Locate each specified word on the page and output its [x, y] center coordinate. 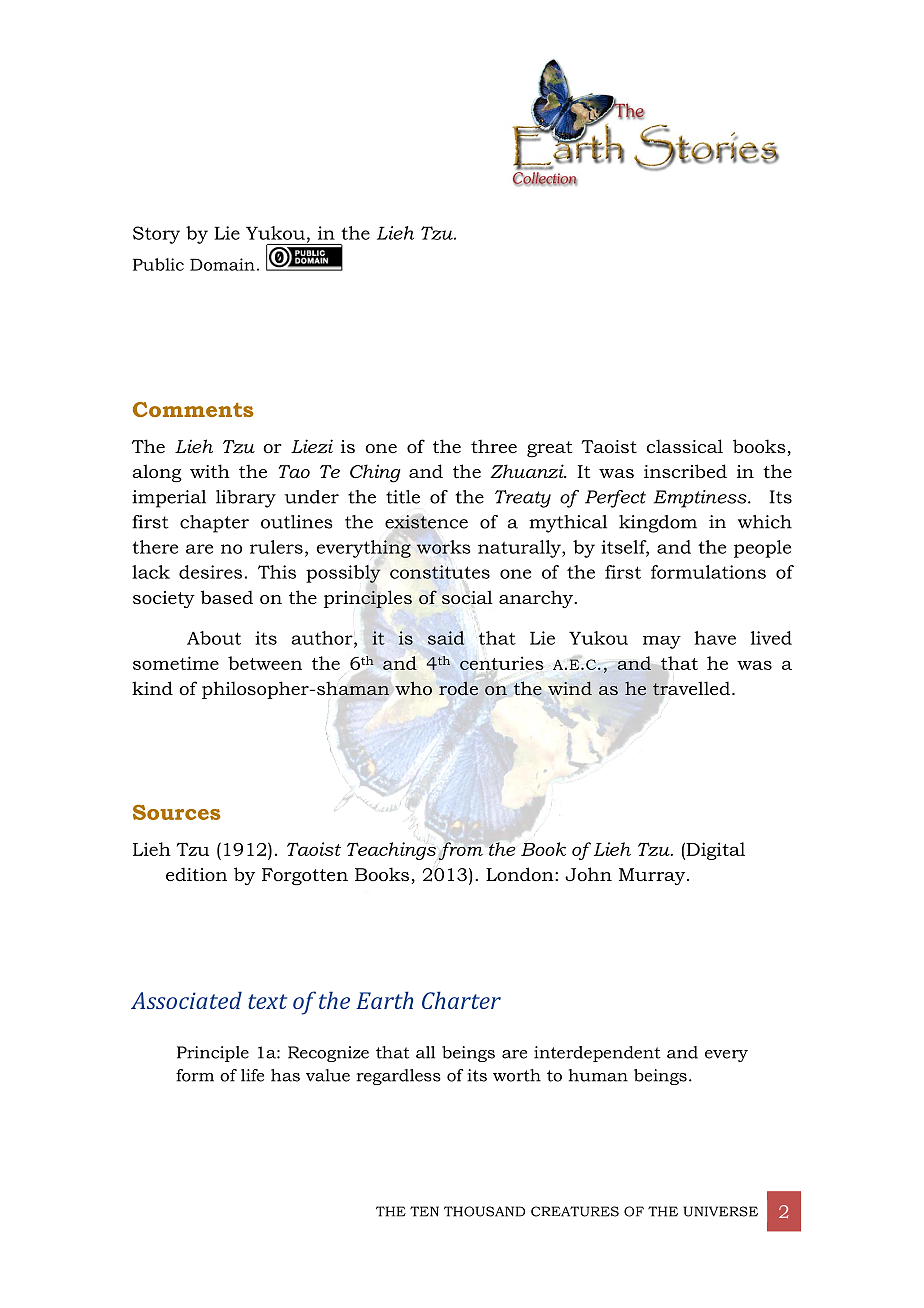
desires [210, 572]
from [461, 851]
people [762, 549]
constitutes [440, 572]
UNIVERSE [720, 1211]
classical [684, 446]
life [252, 1075]
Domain [222, 264]
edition [196, 874]
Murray [653, 876]
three [494, 446]
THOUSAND [484, 1211]
